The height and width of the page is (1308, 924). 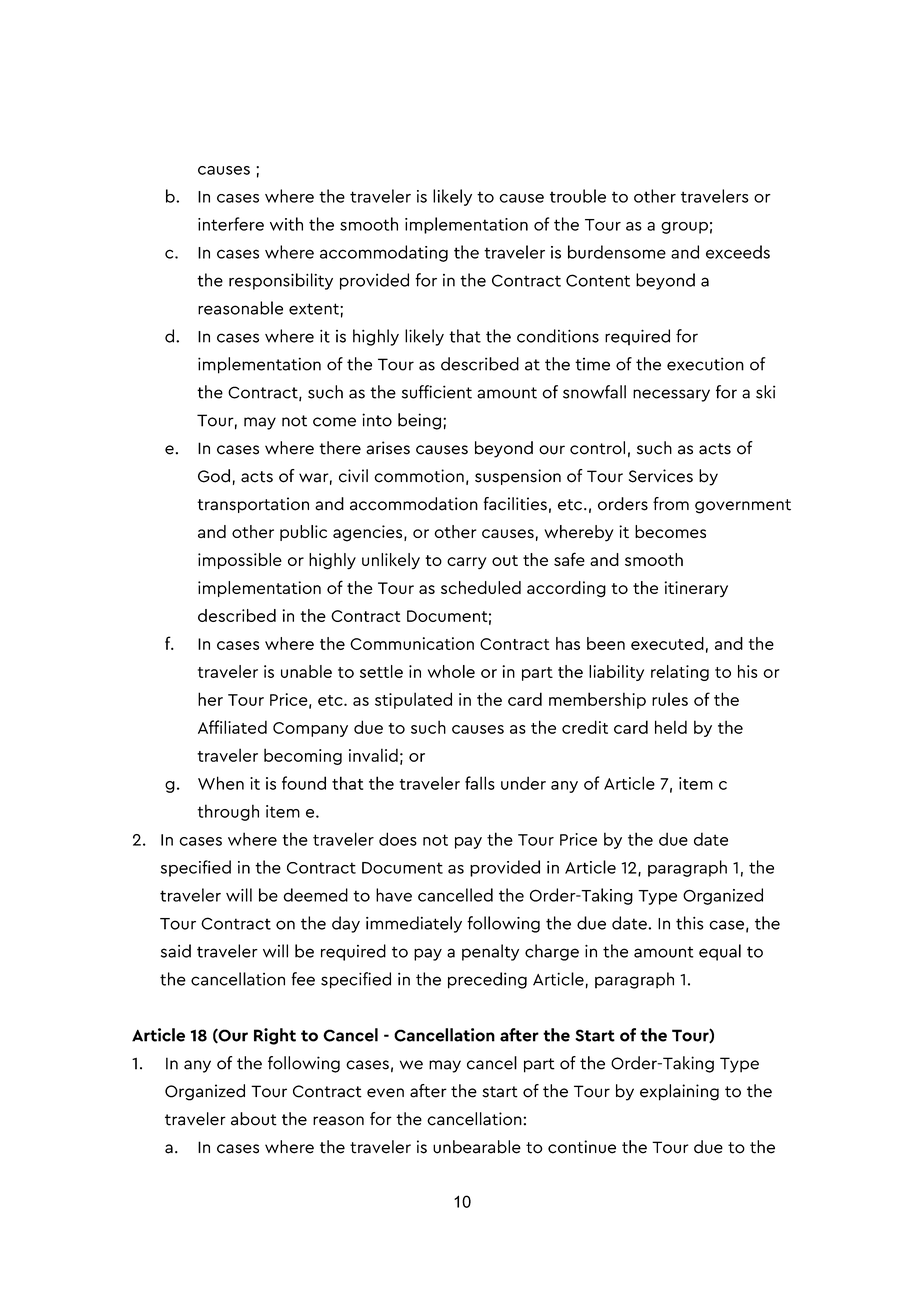 What do you see at coordinates (254, 1119) in the page?
I see `about` at bounding box center [254, 1119].
